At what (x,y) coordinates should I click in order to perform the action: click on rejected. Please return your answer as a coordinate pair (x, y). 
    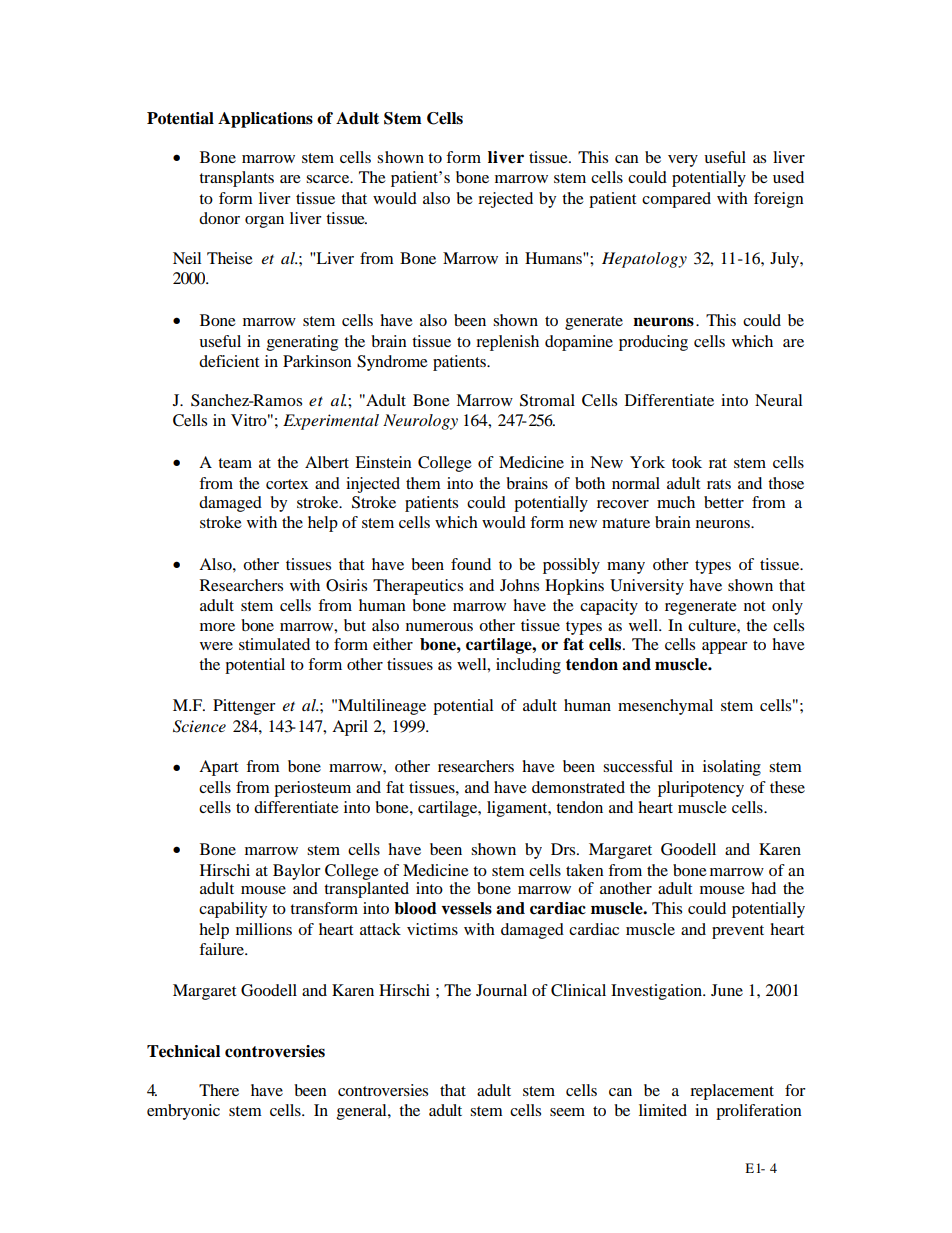
    Looking at the image, I should click on (505, 200).
